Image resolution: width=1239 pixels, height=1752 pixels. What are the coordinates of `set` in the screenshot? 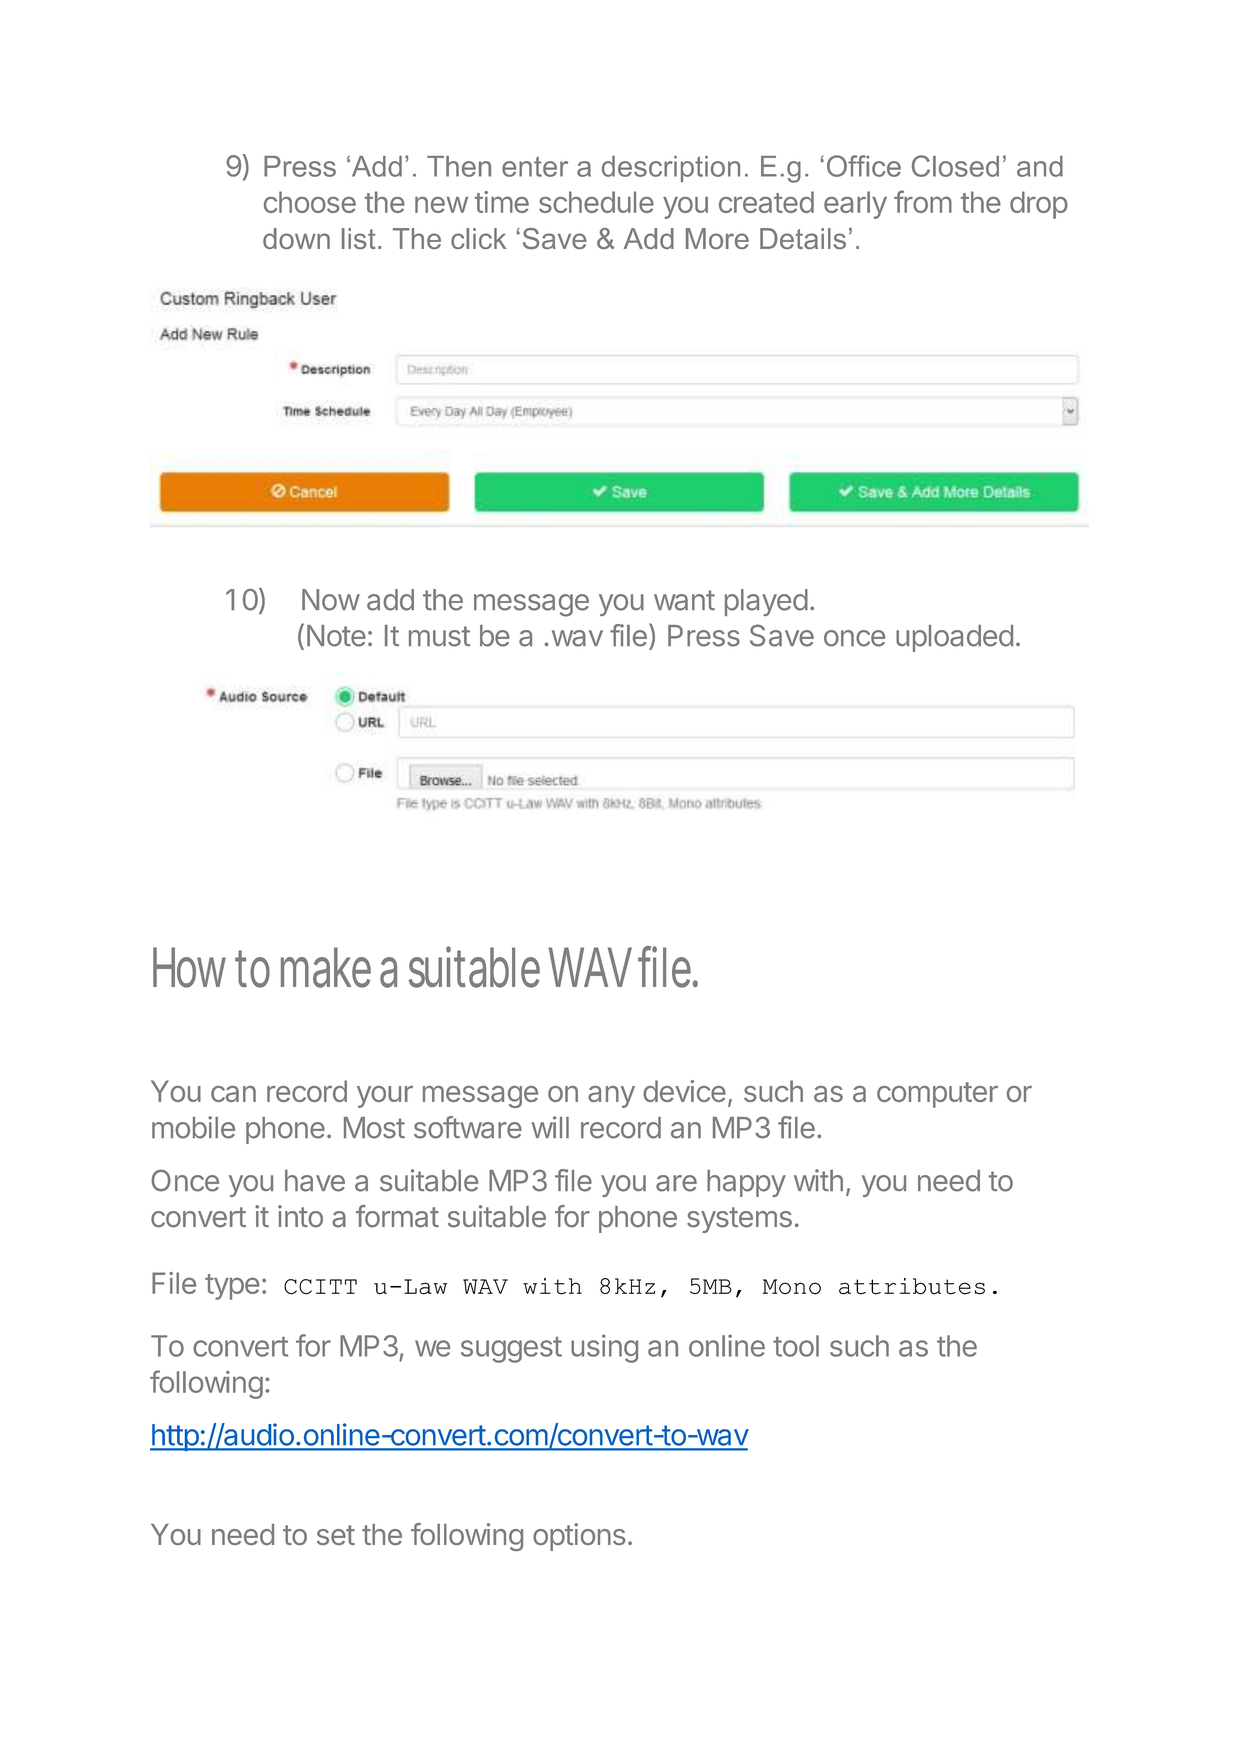 It's located at (336, 1535).
